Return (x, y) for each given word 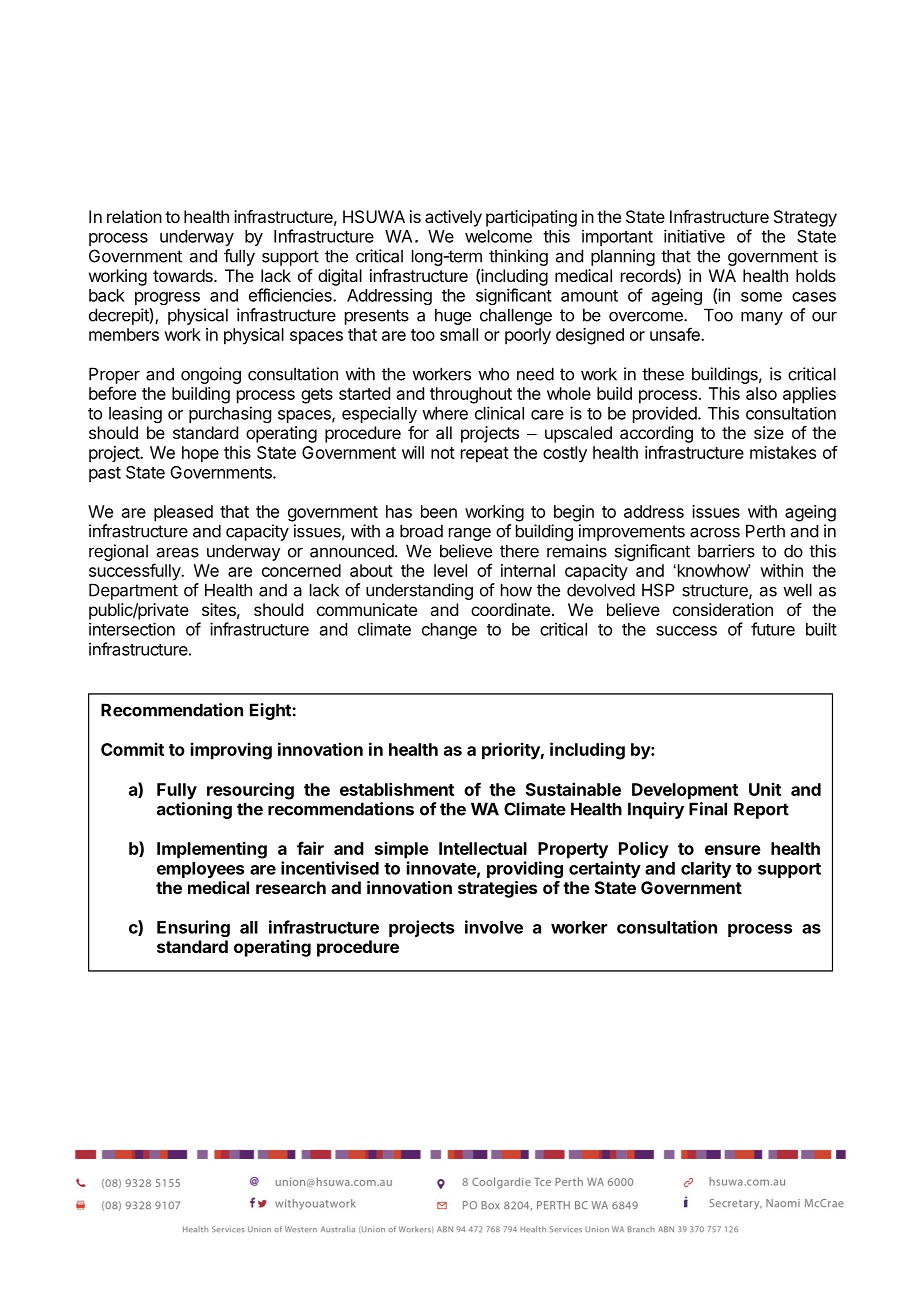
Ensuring (193, 928)
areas (178, 552)
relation (134, 216)
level (450, 570)
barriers (726, 551)
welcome (498, 236)
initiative (694, 236)
